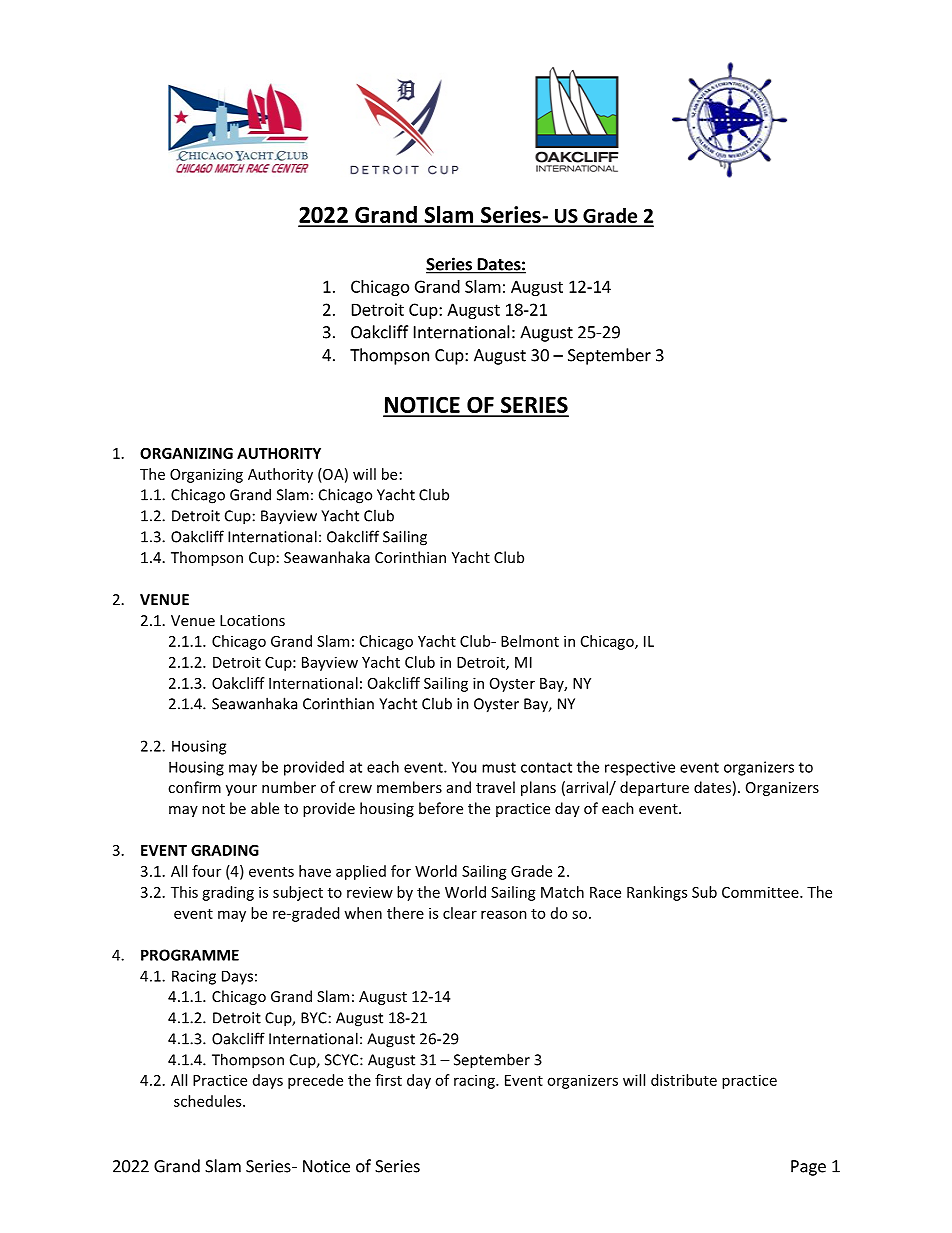 Image resolution: width=952 pixels, height=1233 pixels. What do you see at coordinates (209, 1101) in the page?
I see `schedules` at bounding box center [209, 1101].
